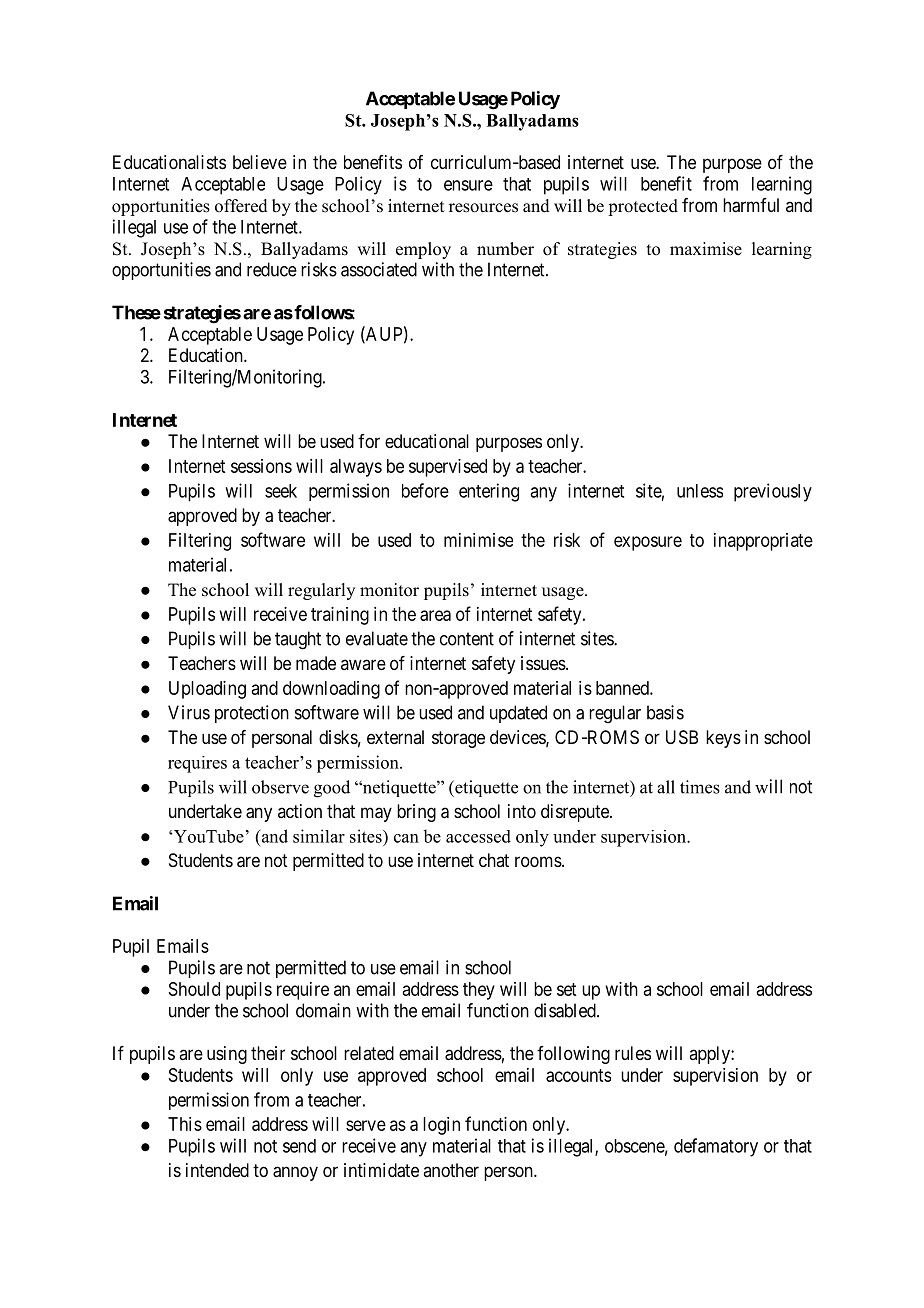 This page has height=1308, width=924. What do you see at coordinates (700, 491) in the page?
I see `unless` at bounding box center [700, 491].
